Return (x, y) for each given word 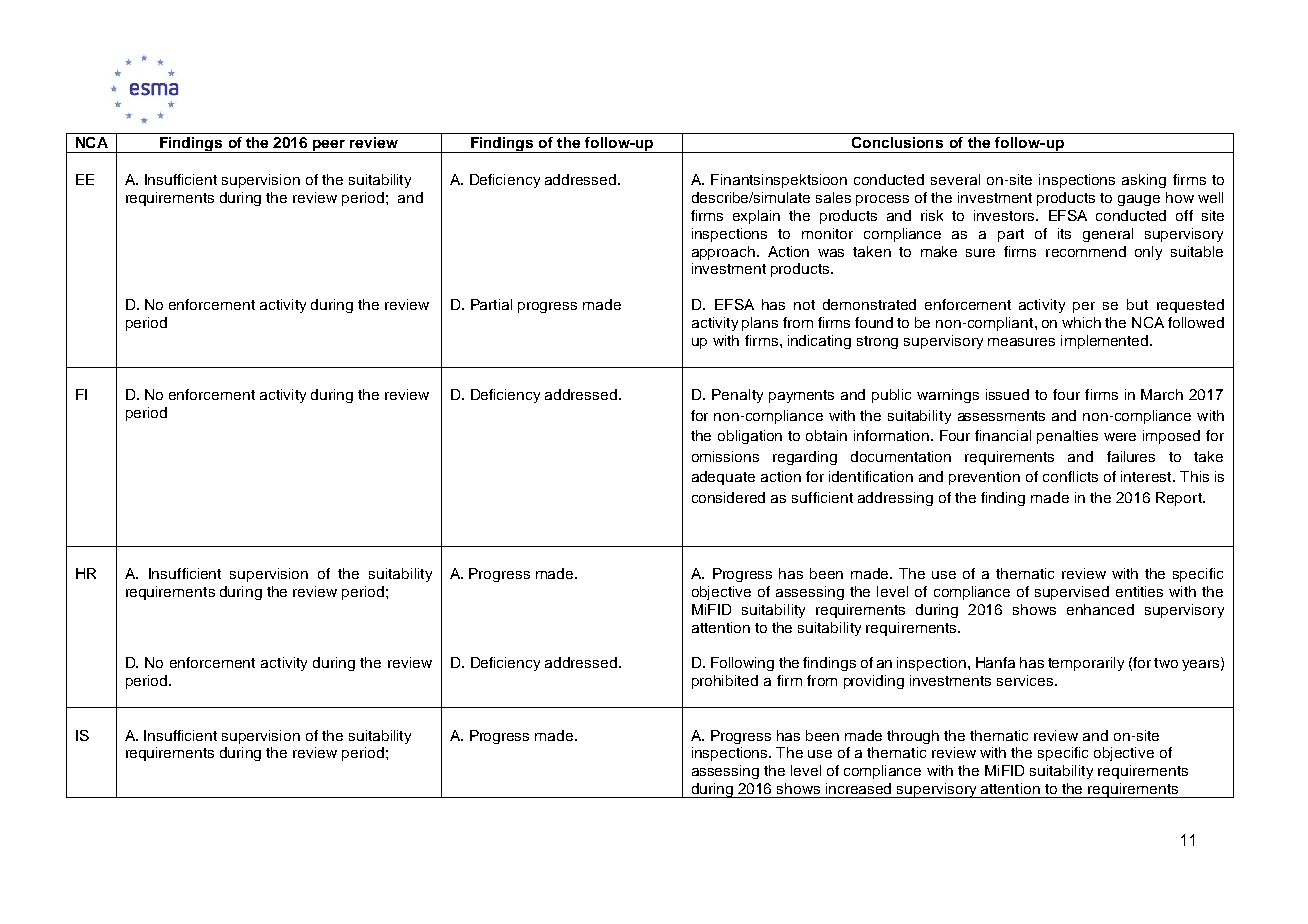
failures (1131, 456)
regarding (805, 458)
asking (1144, 181)
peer (329, 146)
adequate (723, 478)
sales (833, 197)
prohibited (725, 682)
